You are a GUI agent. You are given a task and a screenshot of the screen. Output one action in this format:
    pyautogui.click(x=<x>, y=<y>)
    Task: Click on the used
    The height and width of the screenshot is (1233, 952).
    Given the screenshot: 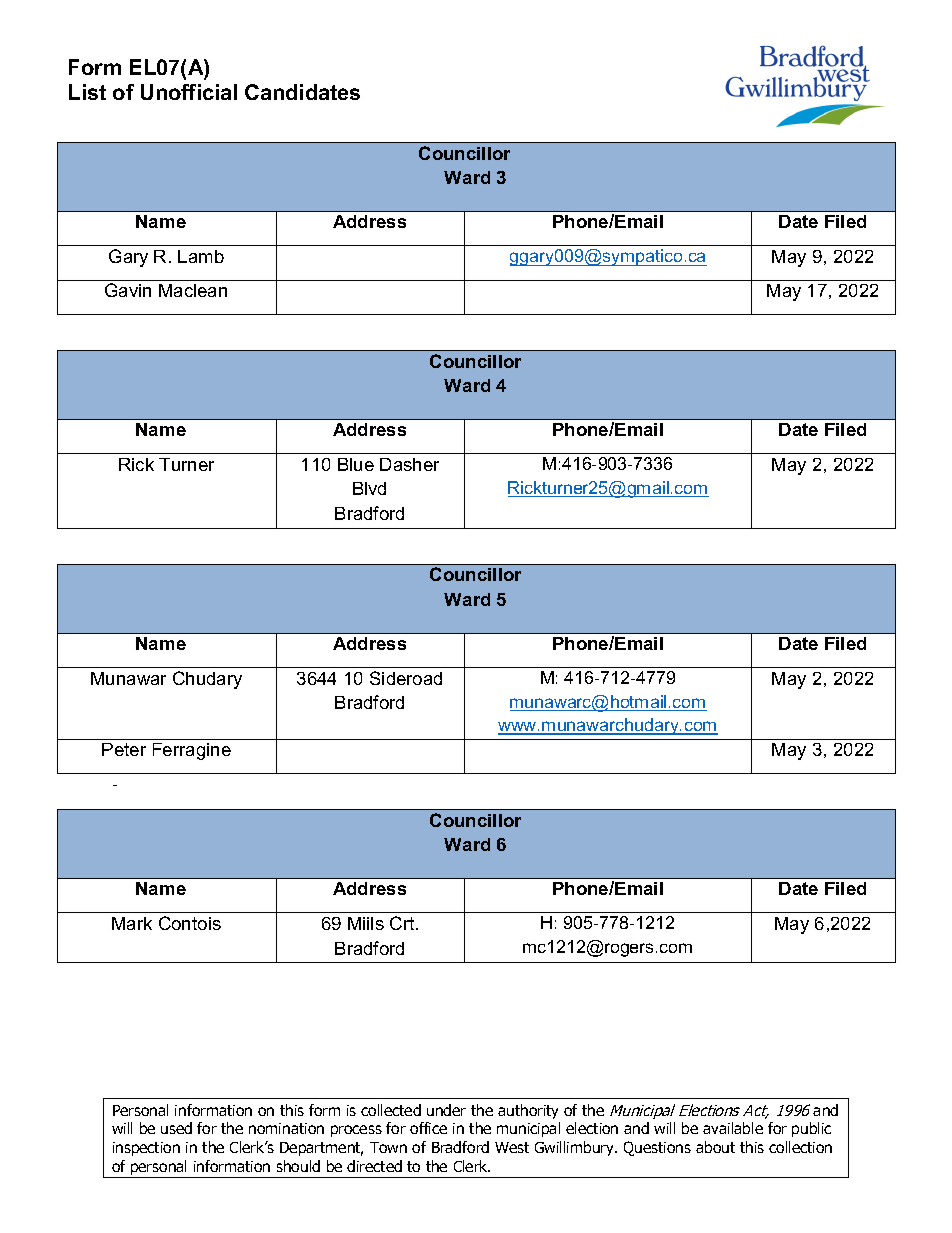 What is the action you would take?
    pyautogui.click(x=176, y=1128)
